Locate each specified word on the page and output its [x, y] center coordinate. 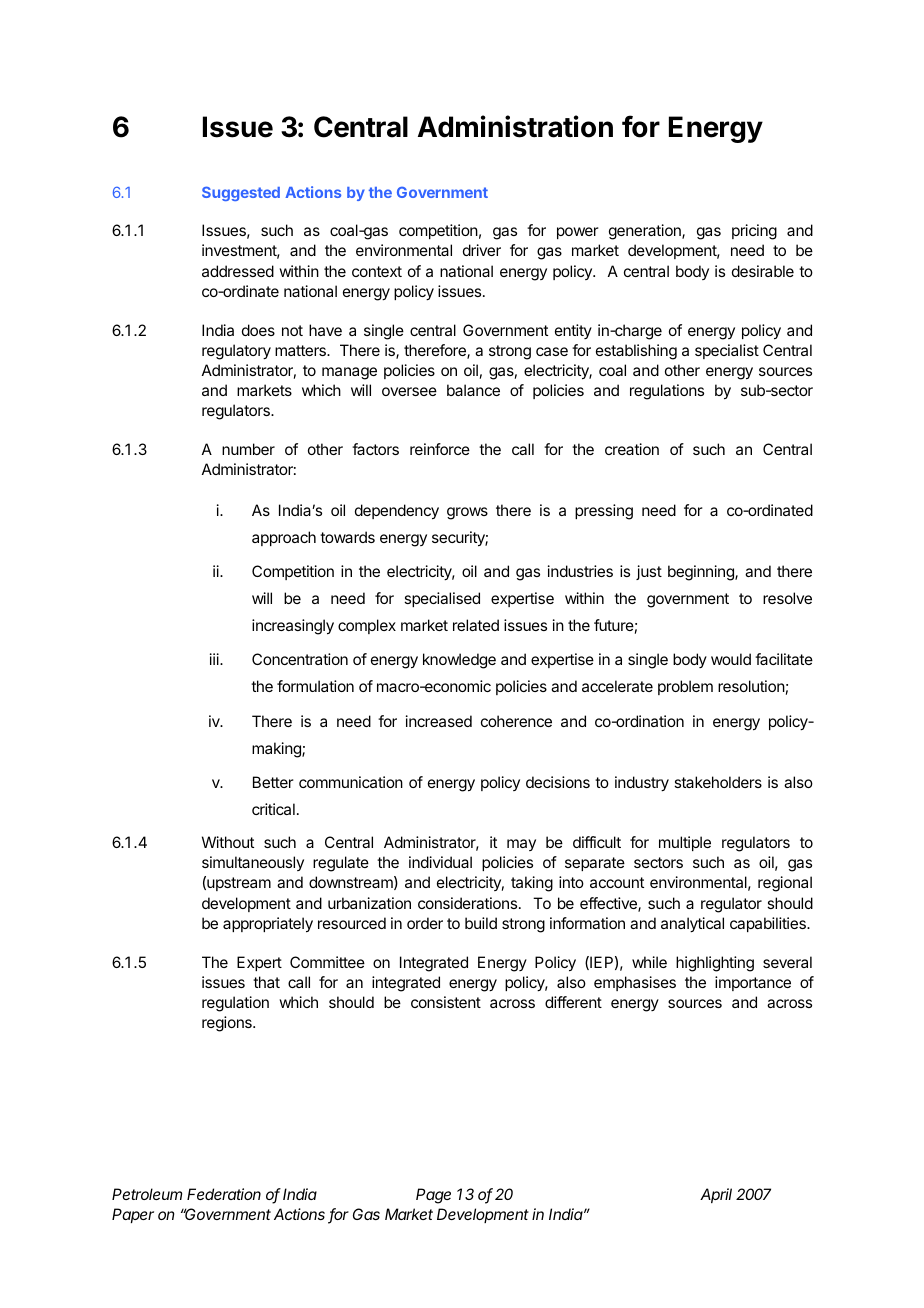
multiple [685, 843]
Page [433, 1196]
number [248, 449]
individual [440, 862]
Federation [224, 1194]
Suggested [241, 193]
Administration [515, 126]
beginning [702, 573]
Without [228, 842]
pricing [754, 232]
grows [467, 513]
